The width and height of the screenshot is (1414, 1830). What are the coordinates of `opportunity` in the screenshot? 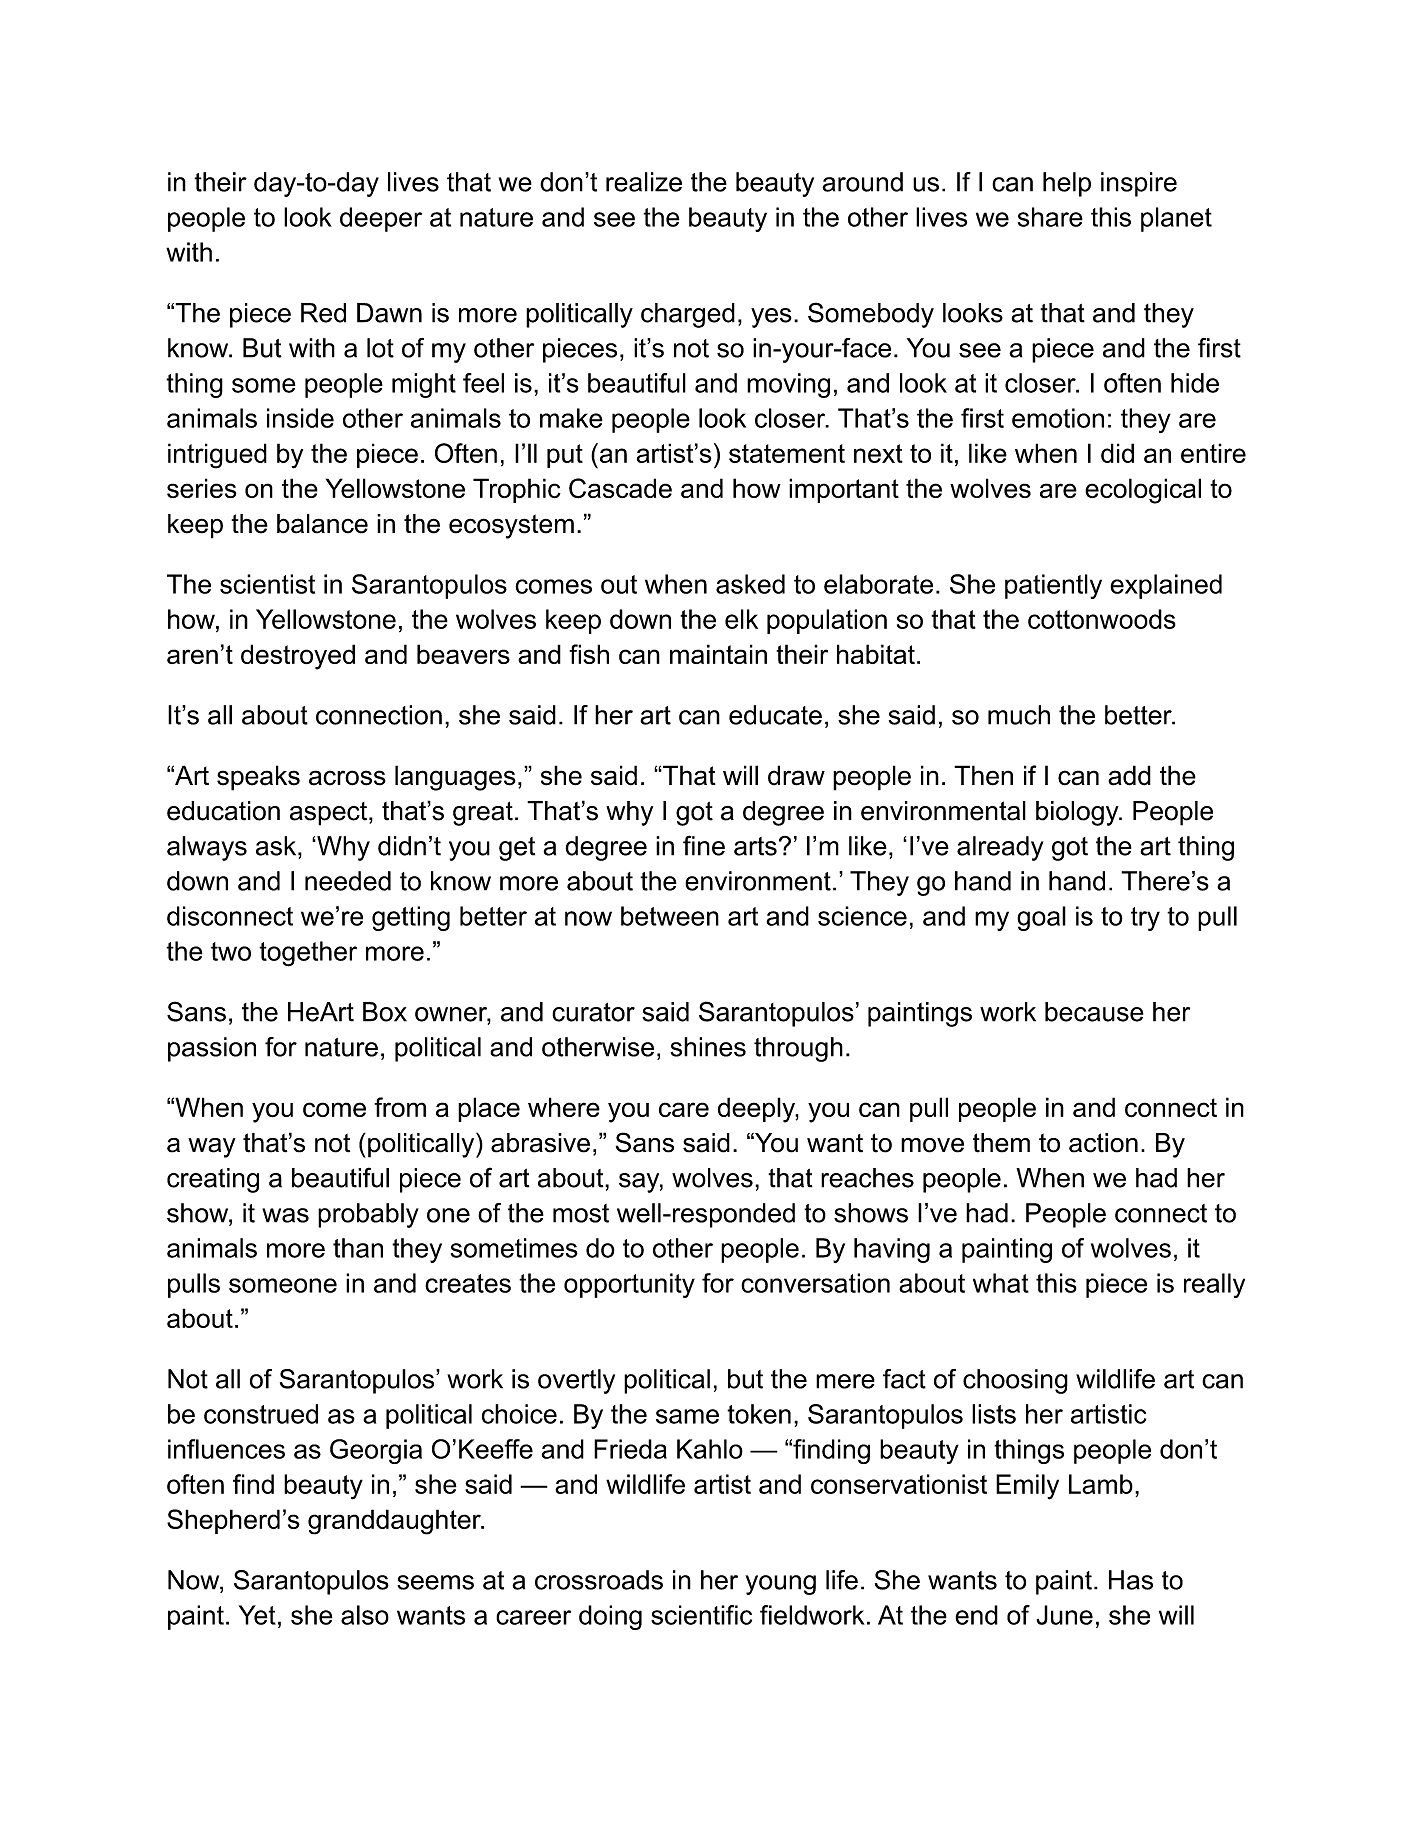 It's located at (629, 1285).
